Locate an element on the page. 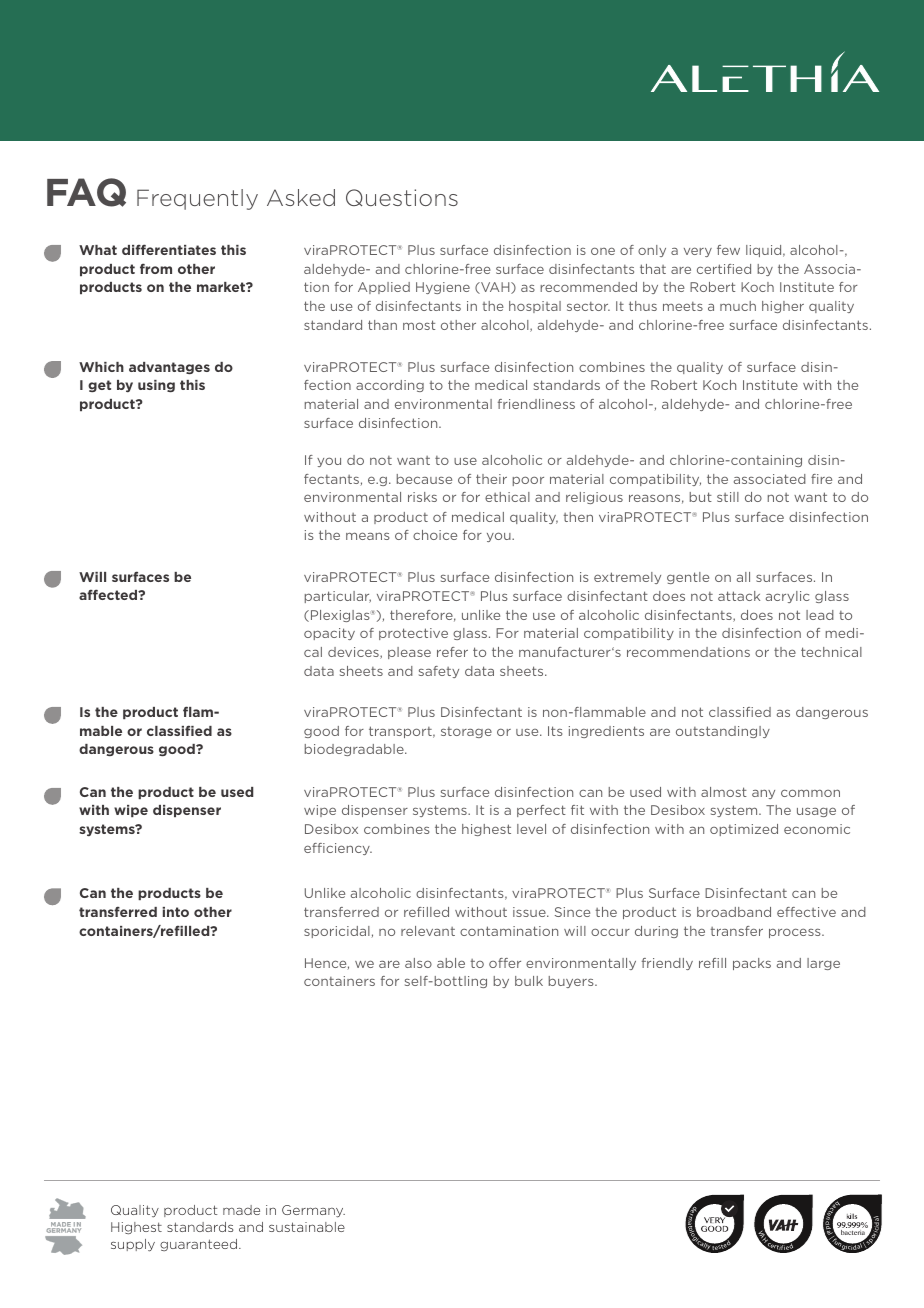 The height and width of the document is (1308, 924). packs is located at coordinates (752, 964).
